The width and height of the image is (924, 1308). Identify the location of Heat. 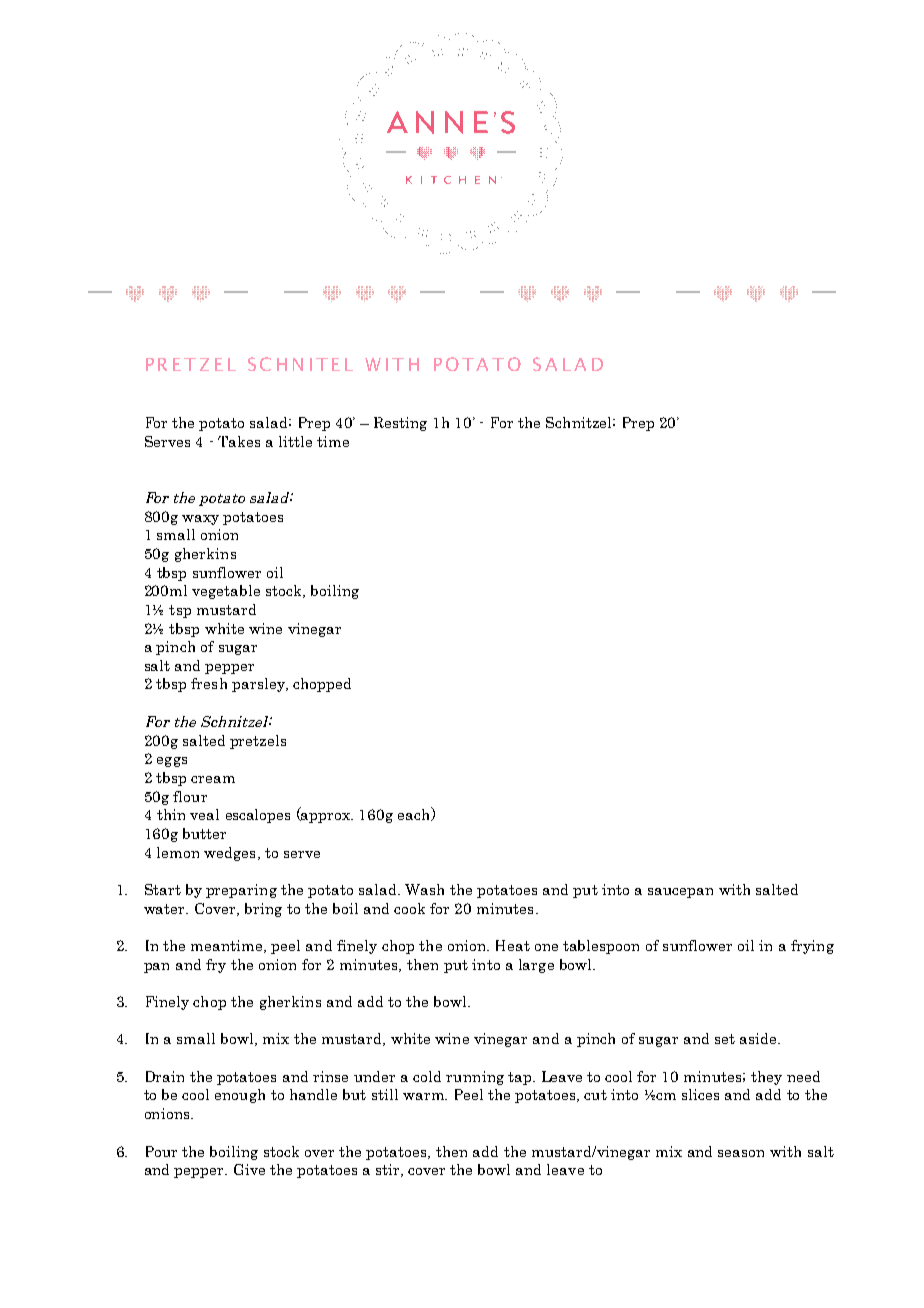
(513, 945).
